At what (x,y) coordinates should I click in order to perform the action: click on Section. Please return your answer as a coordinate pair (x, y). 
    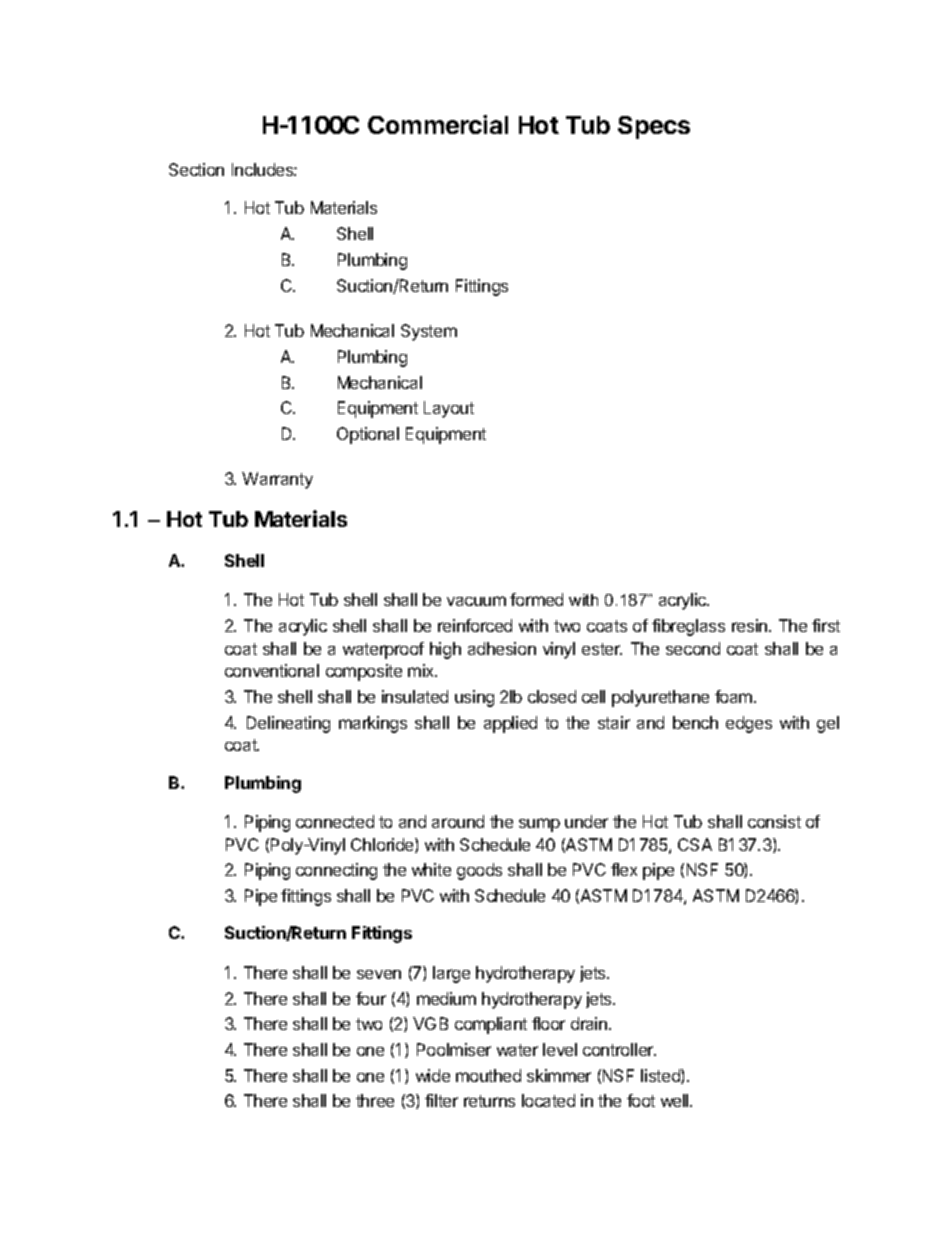
    Looking at the image, I should click on (196, 169).
